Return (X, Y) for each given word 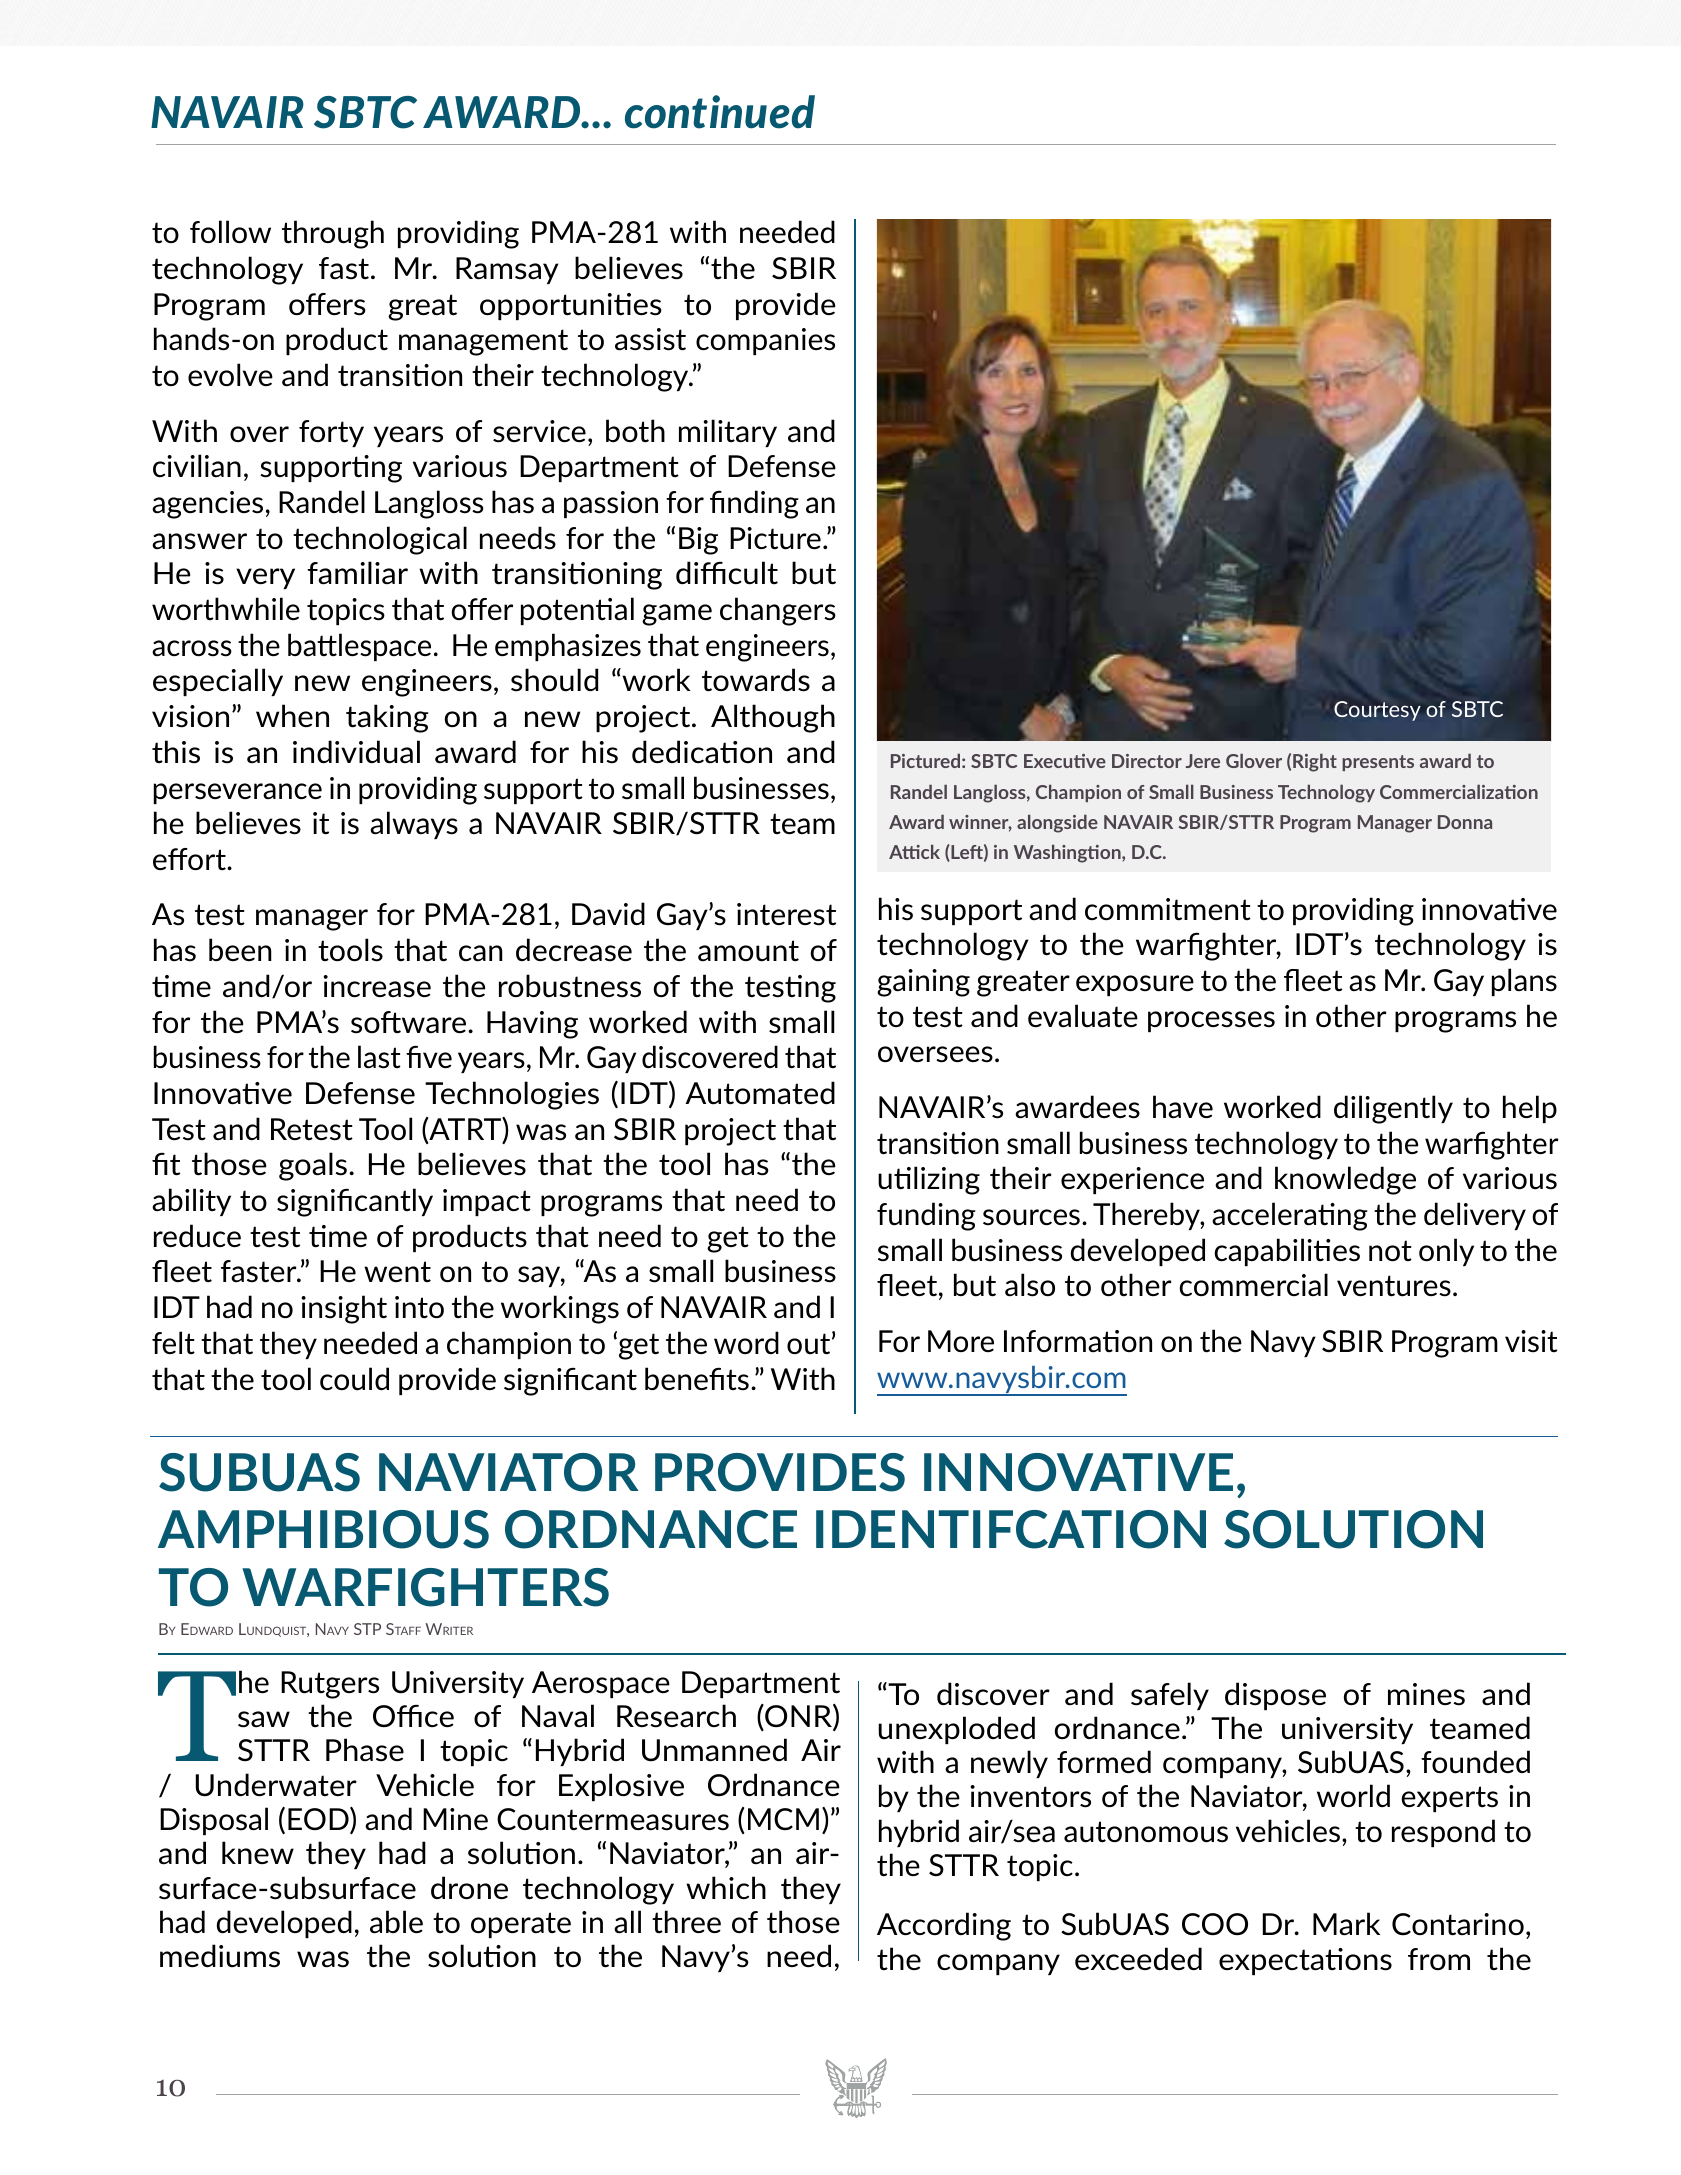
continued (720, 112)
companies (765, 341)
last (379, 1057)
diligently (1393, 1109)
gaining (923, 983)
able (396, 1922)
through (333, 234)
